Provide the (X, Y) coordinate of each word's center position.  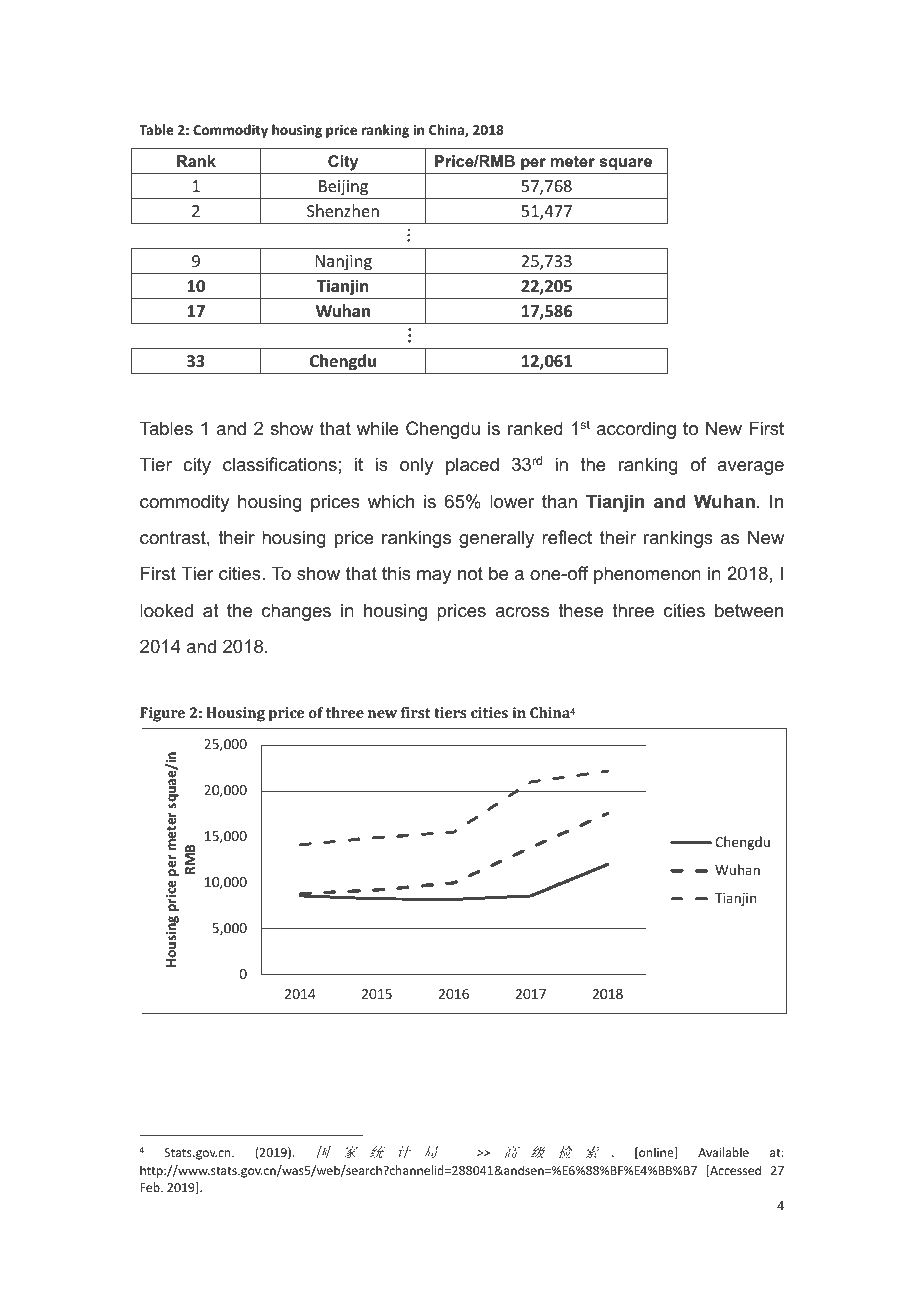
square (625, 164)
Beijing (343, 188)
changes (296, 612)
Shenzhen (343, 210)
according (636, 430)
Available (723, 1152)
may (434, 577)
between (749, 610)
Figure (162, 714)
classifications (280, 464)
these (580, 610)
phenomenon (647, 575)
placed (472, 466)
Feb (151, 1187)
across (522, 612)
